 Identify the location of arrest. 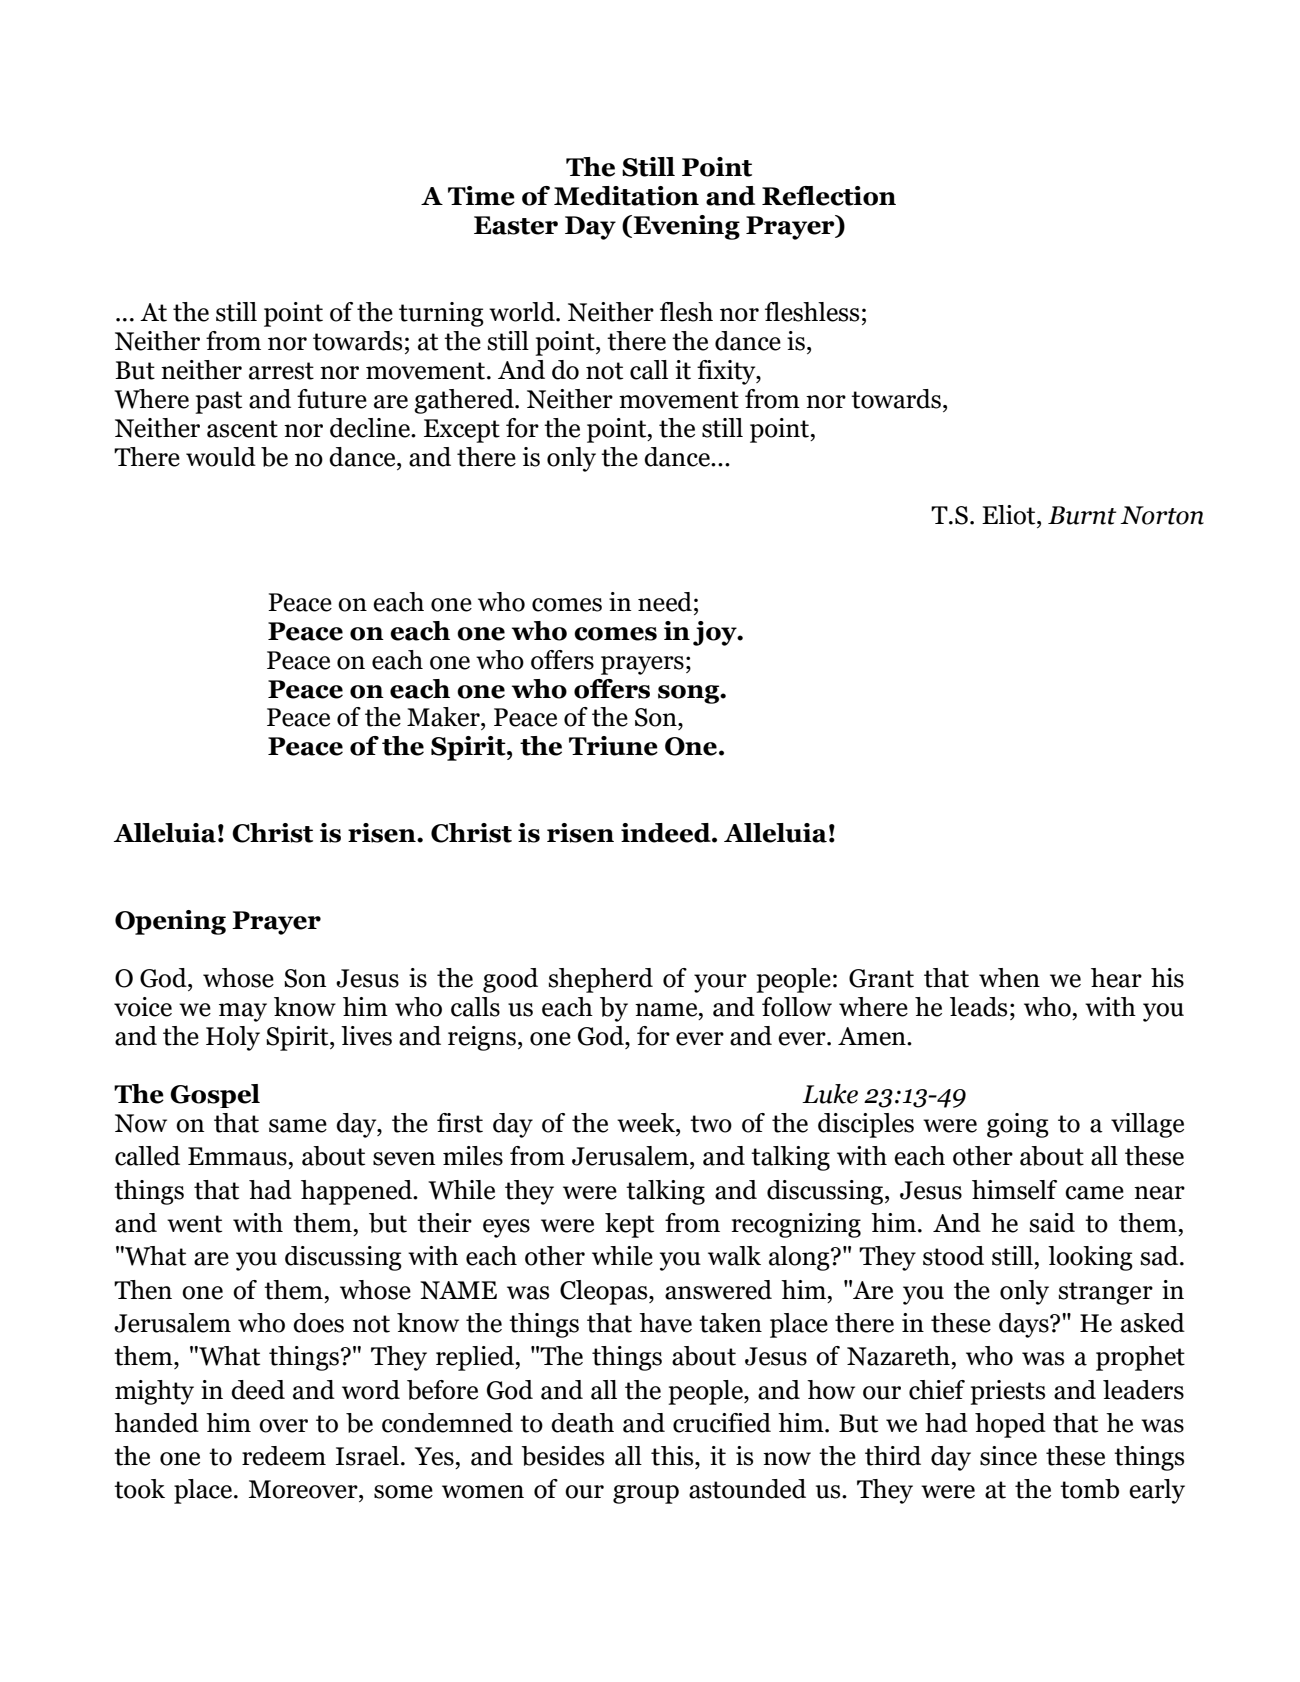
(281, 371).
